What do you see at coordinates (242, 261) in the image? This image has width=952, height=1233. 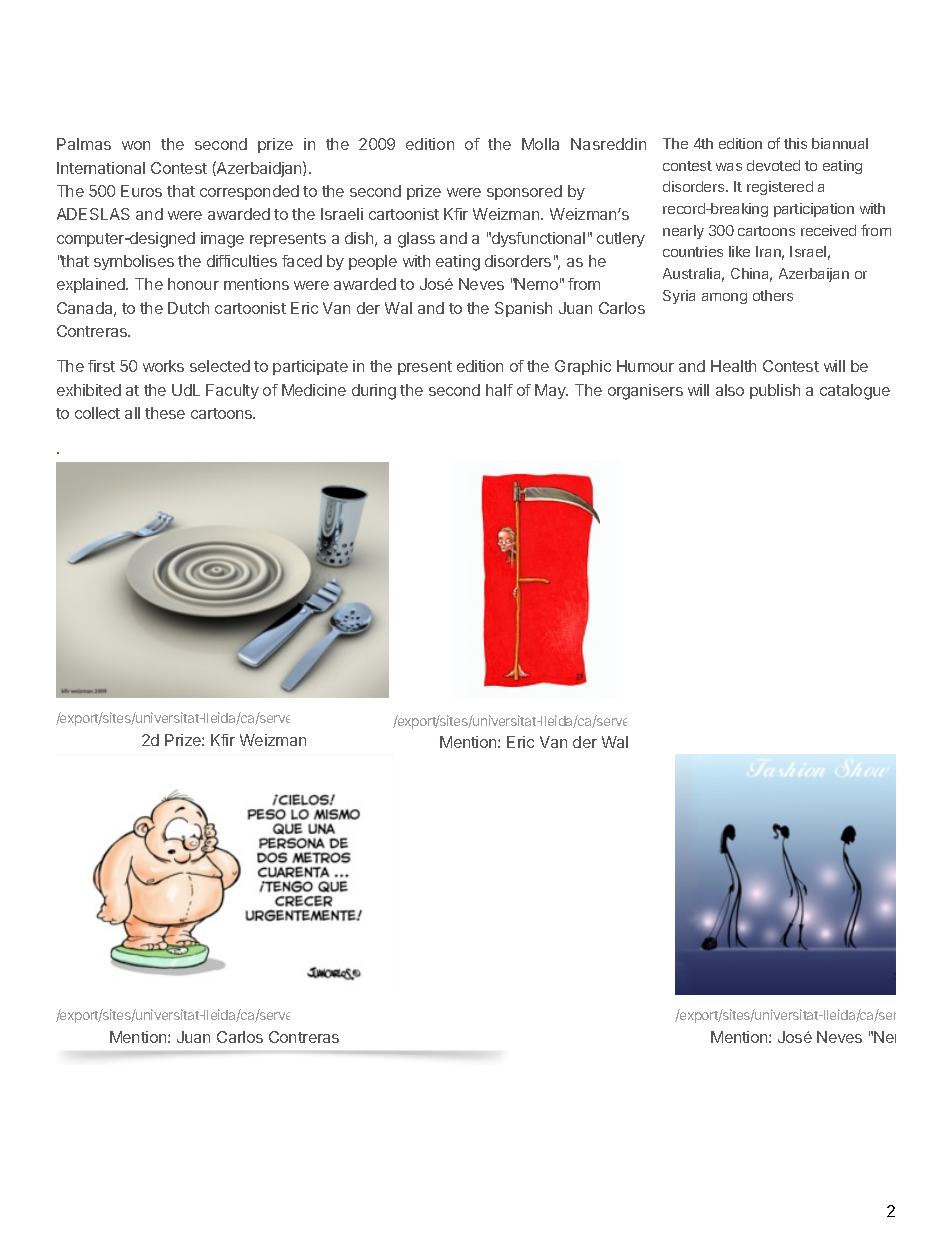 I see `difficulties` at bounding box center [242, 261].
